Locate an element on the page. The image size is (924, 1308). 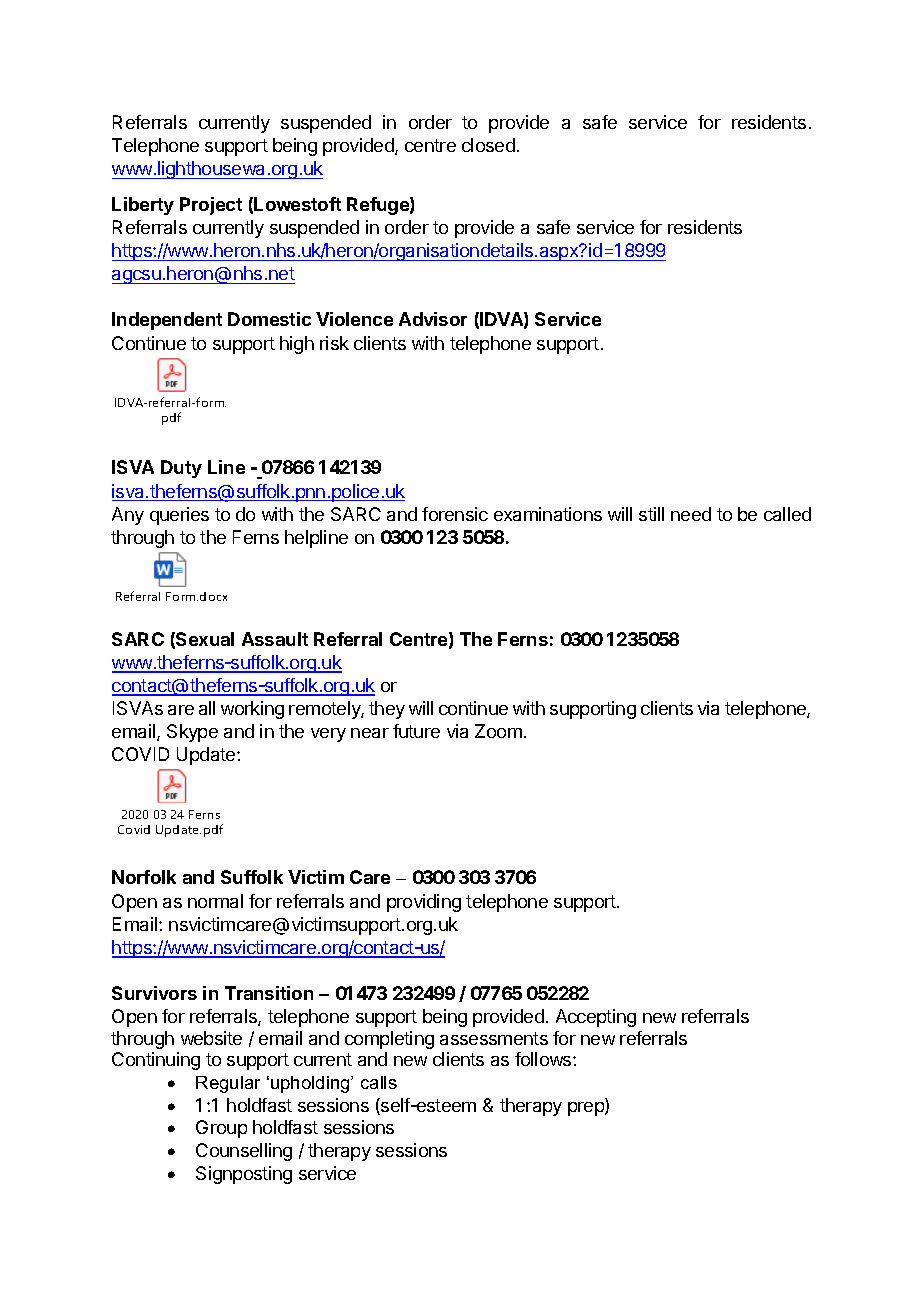
Advisor is located at coordinates (433, 319).
